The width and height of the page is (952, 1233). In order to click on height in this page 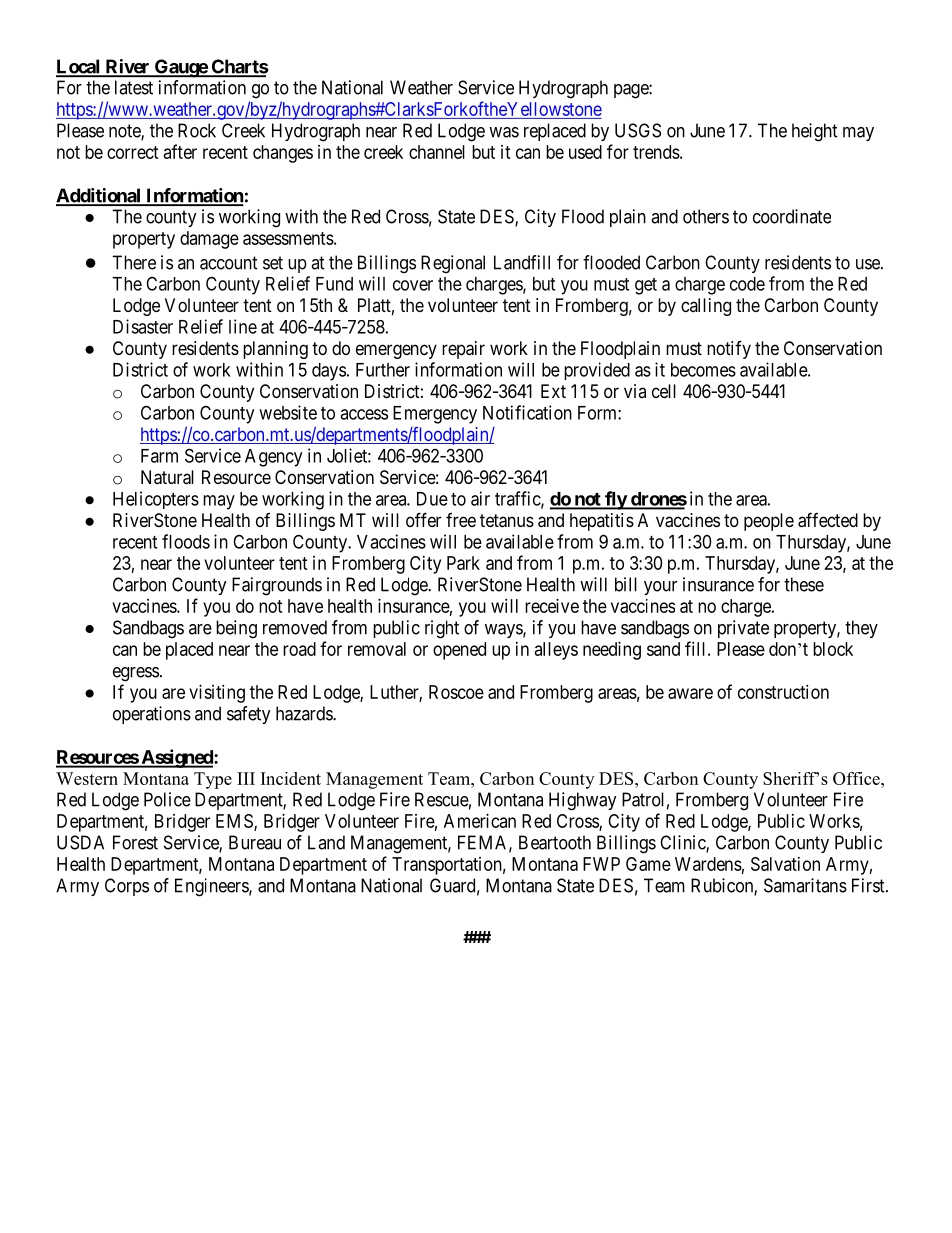, I will do `click(815, 132)`.
